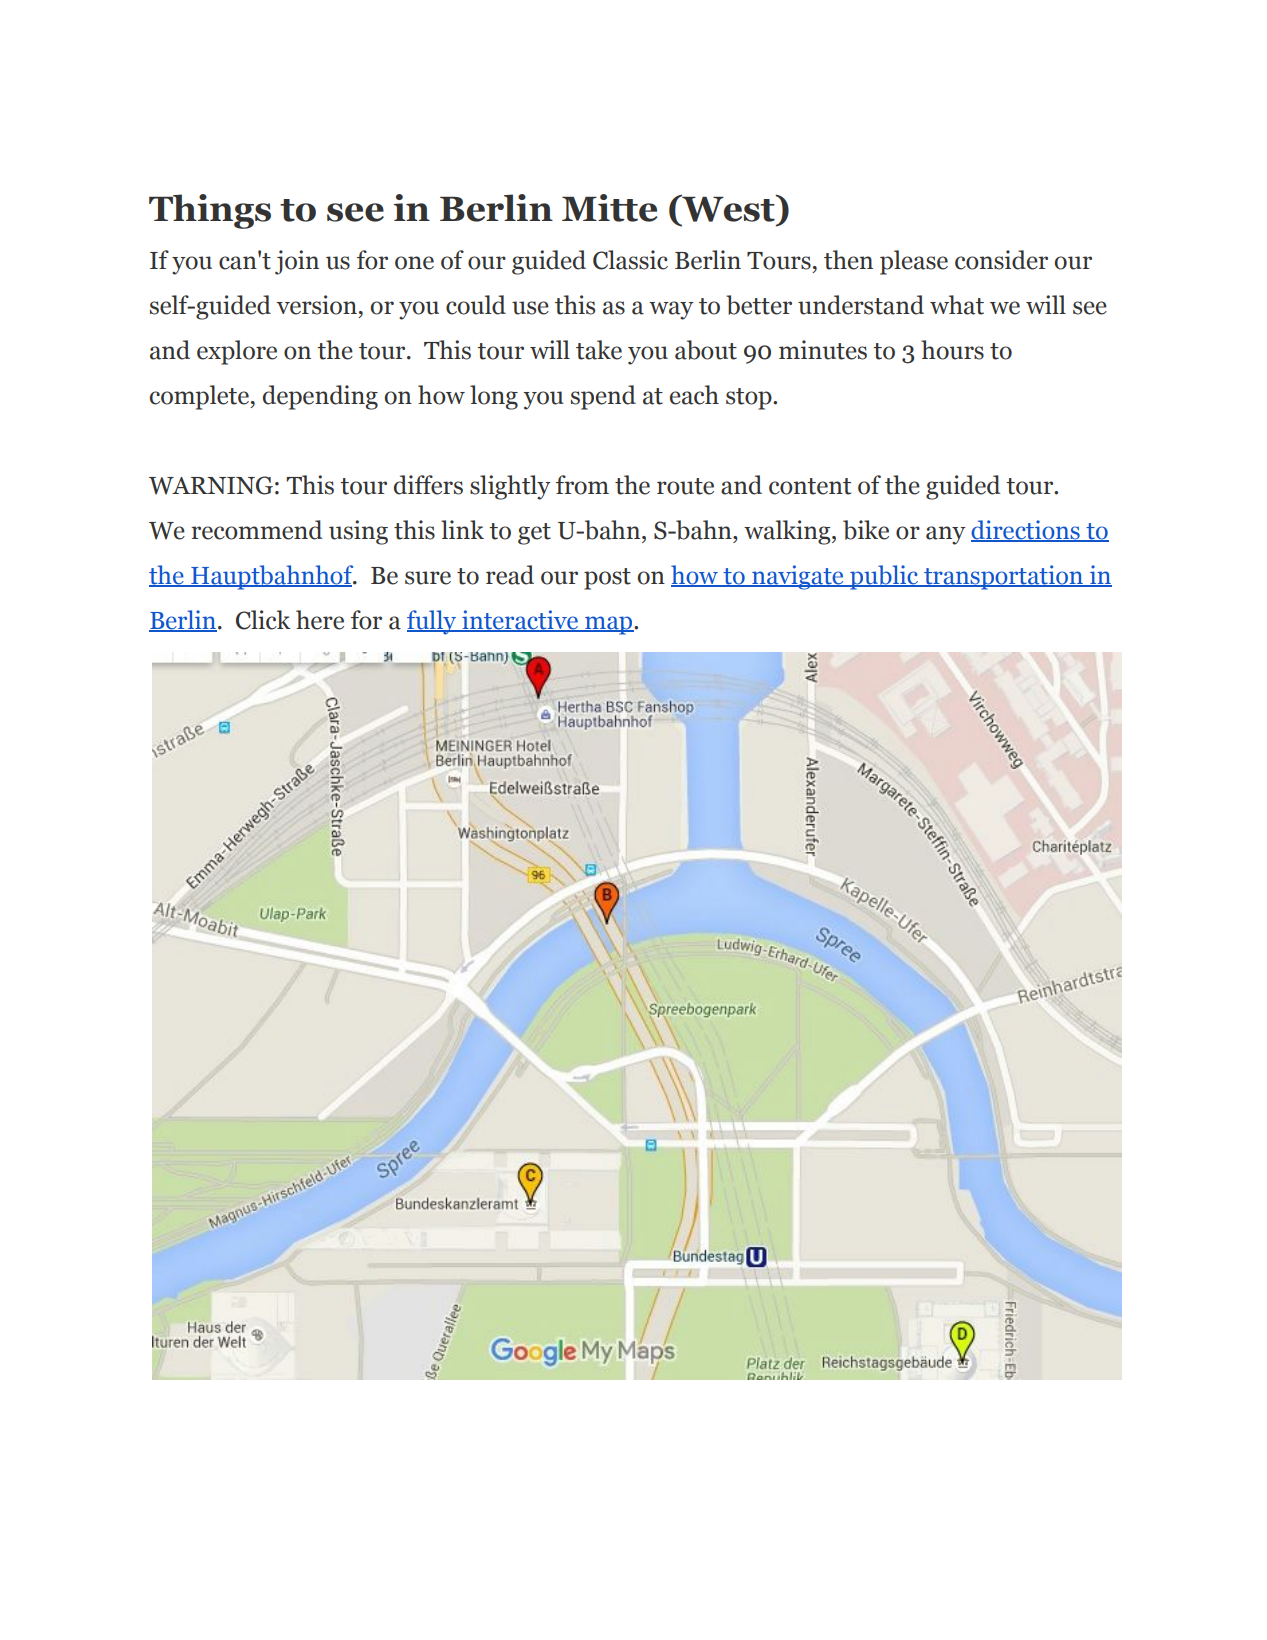 This screenshot has height=1640, width=1267. What do you see at coordinates (320, 397) in the screenshot?
I see `depending` at bounding box center [320, 397].
